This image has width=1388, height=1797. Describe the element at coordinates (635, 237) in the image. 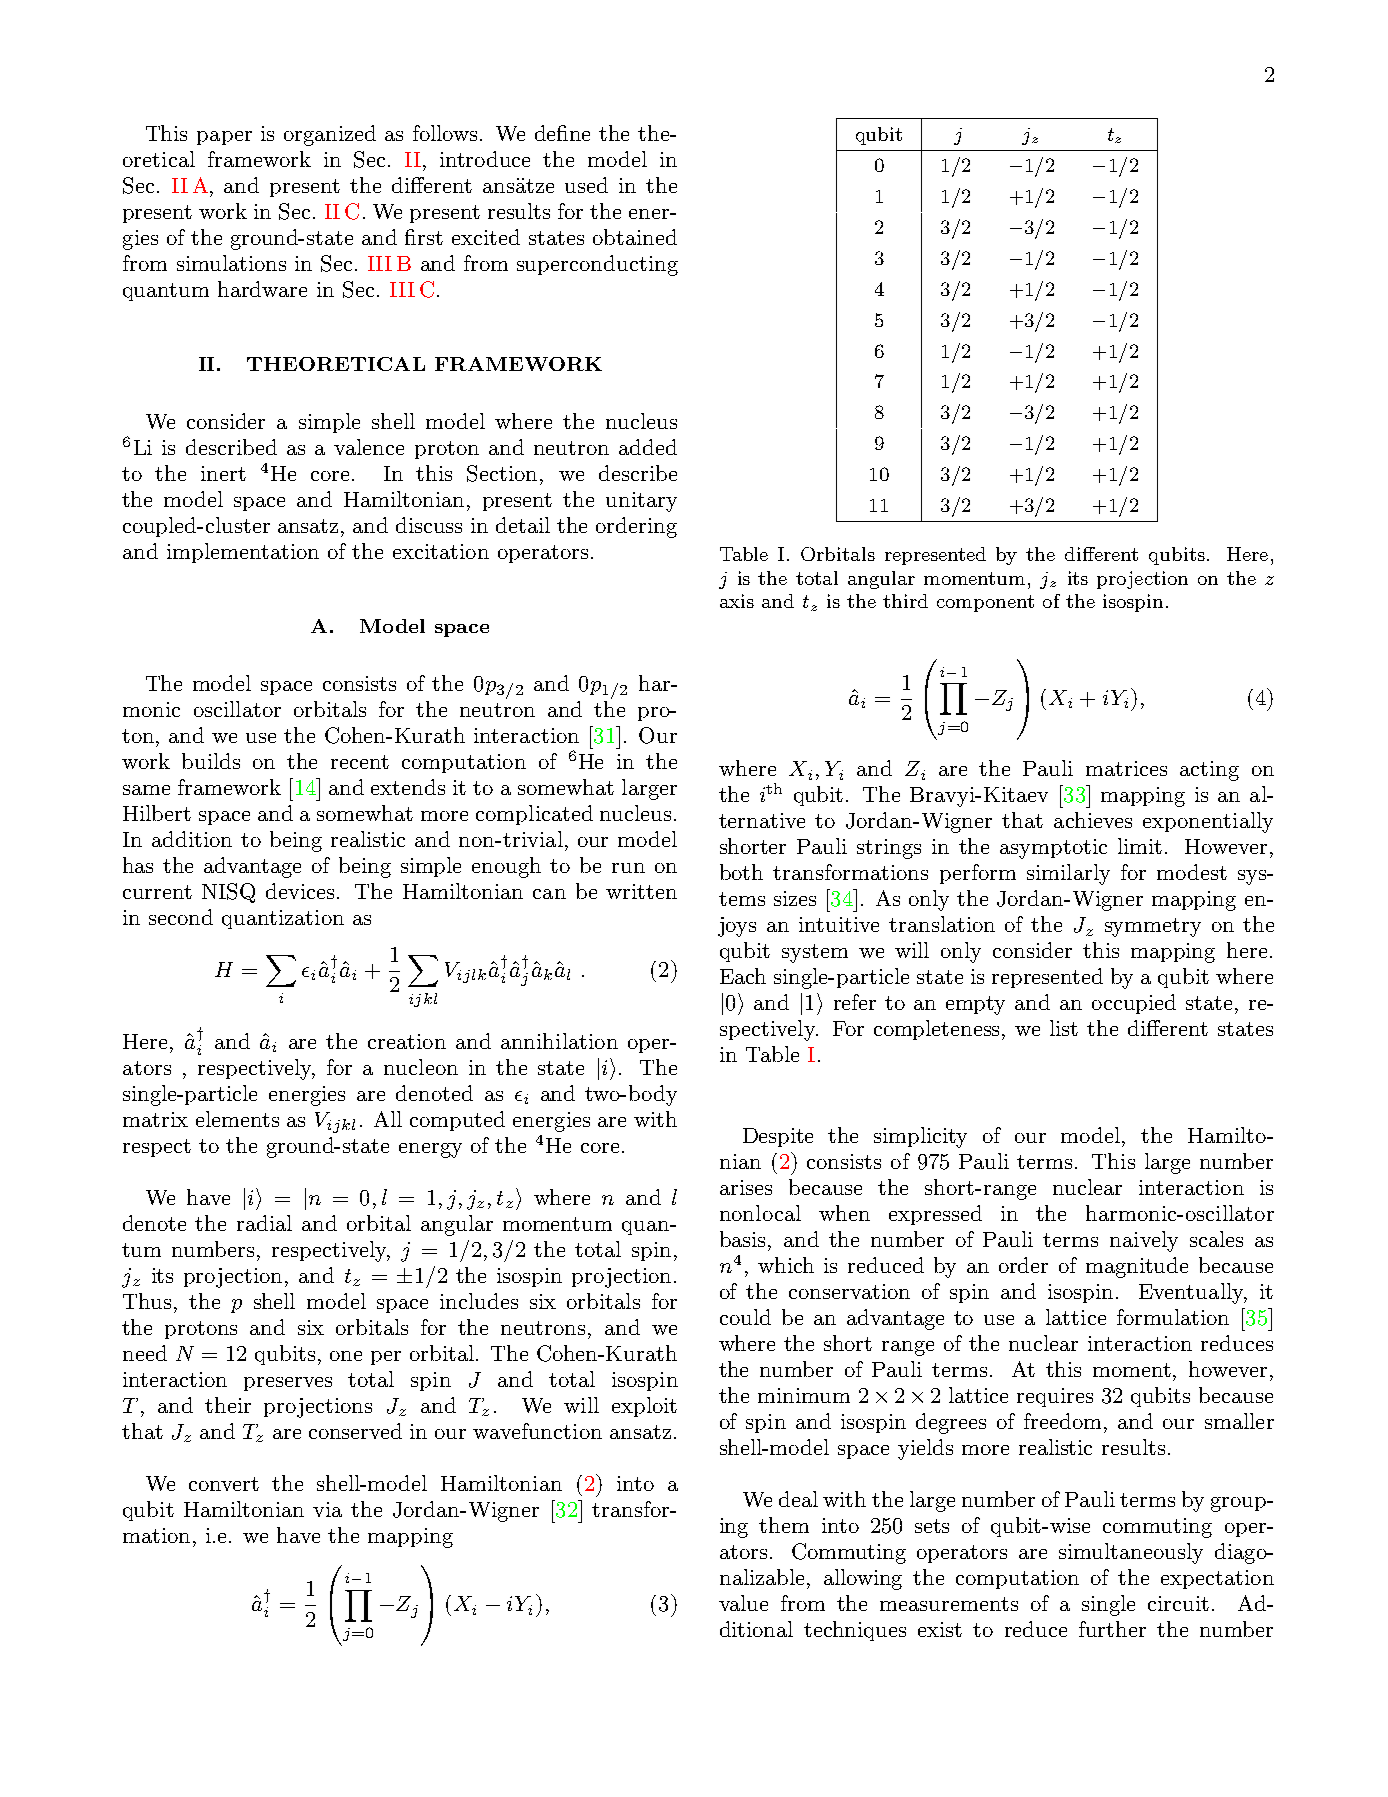

I see `obtained` at that location.
